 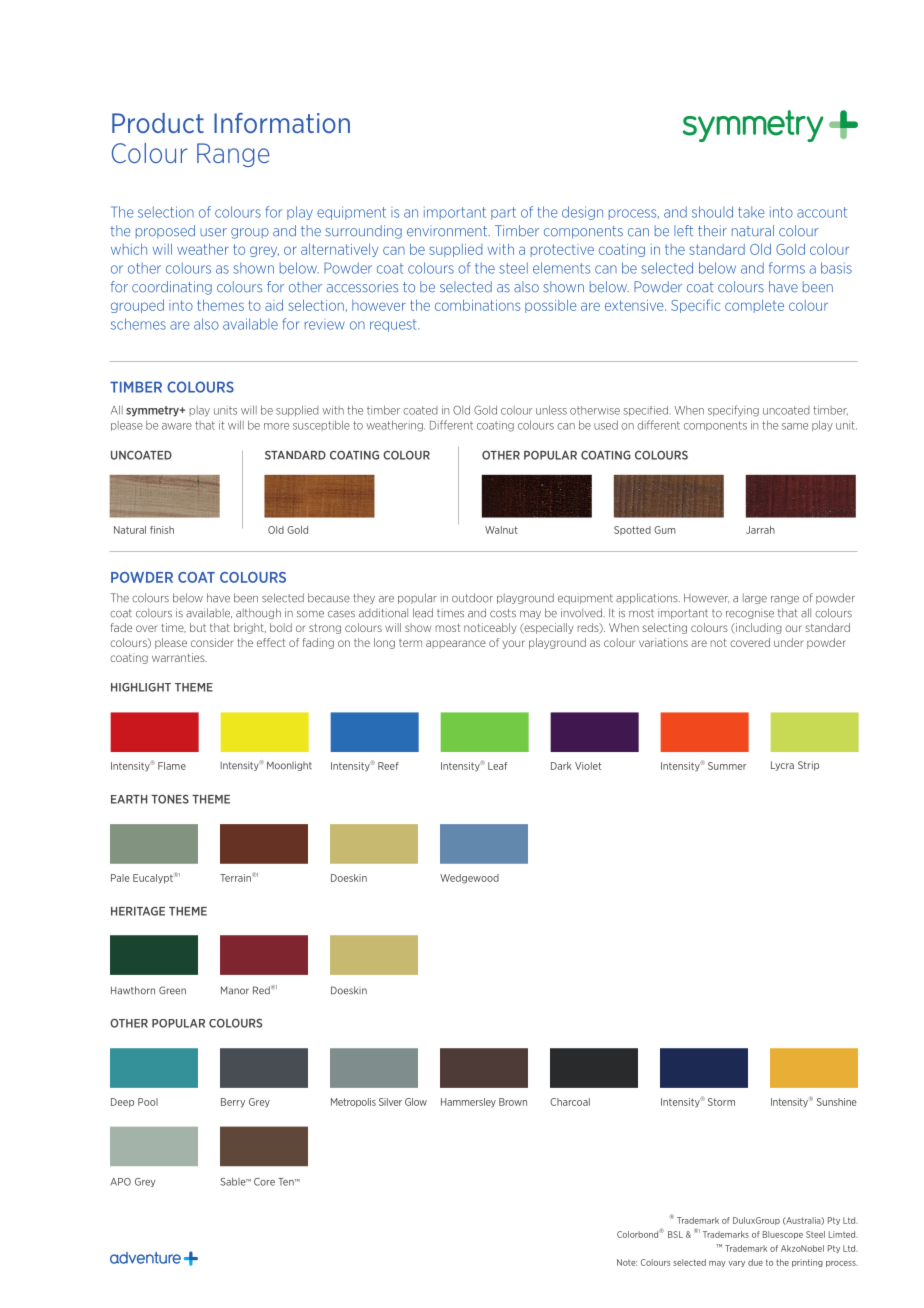 I want to click on warranties, so click(x=179, y=657).
